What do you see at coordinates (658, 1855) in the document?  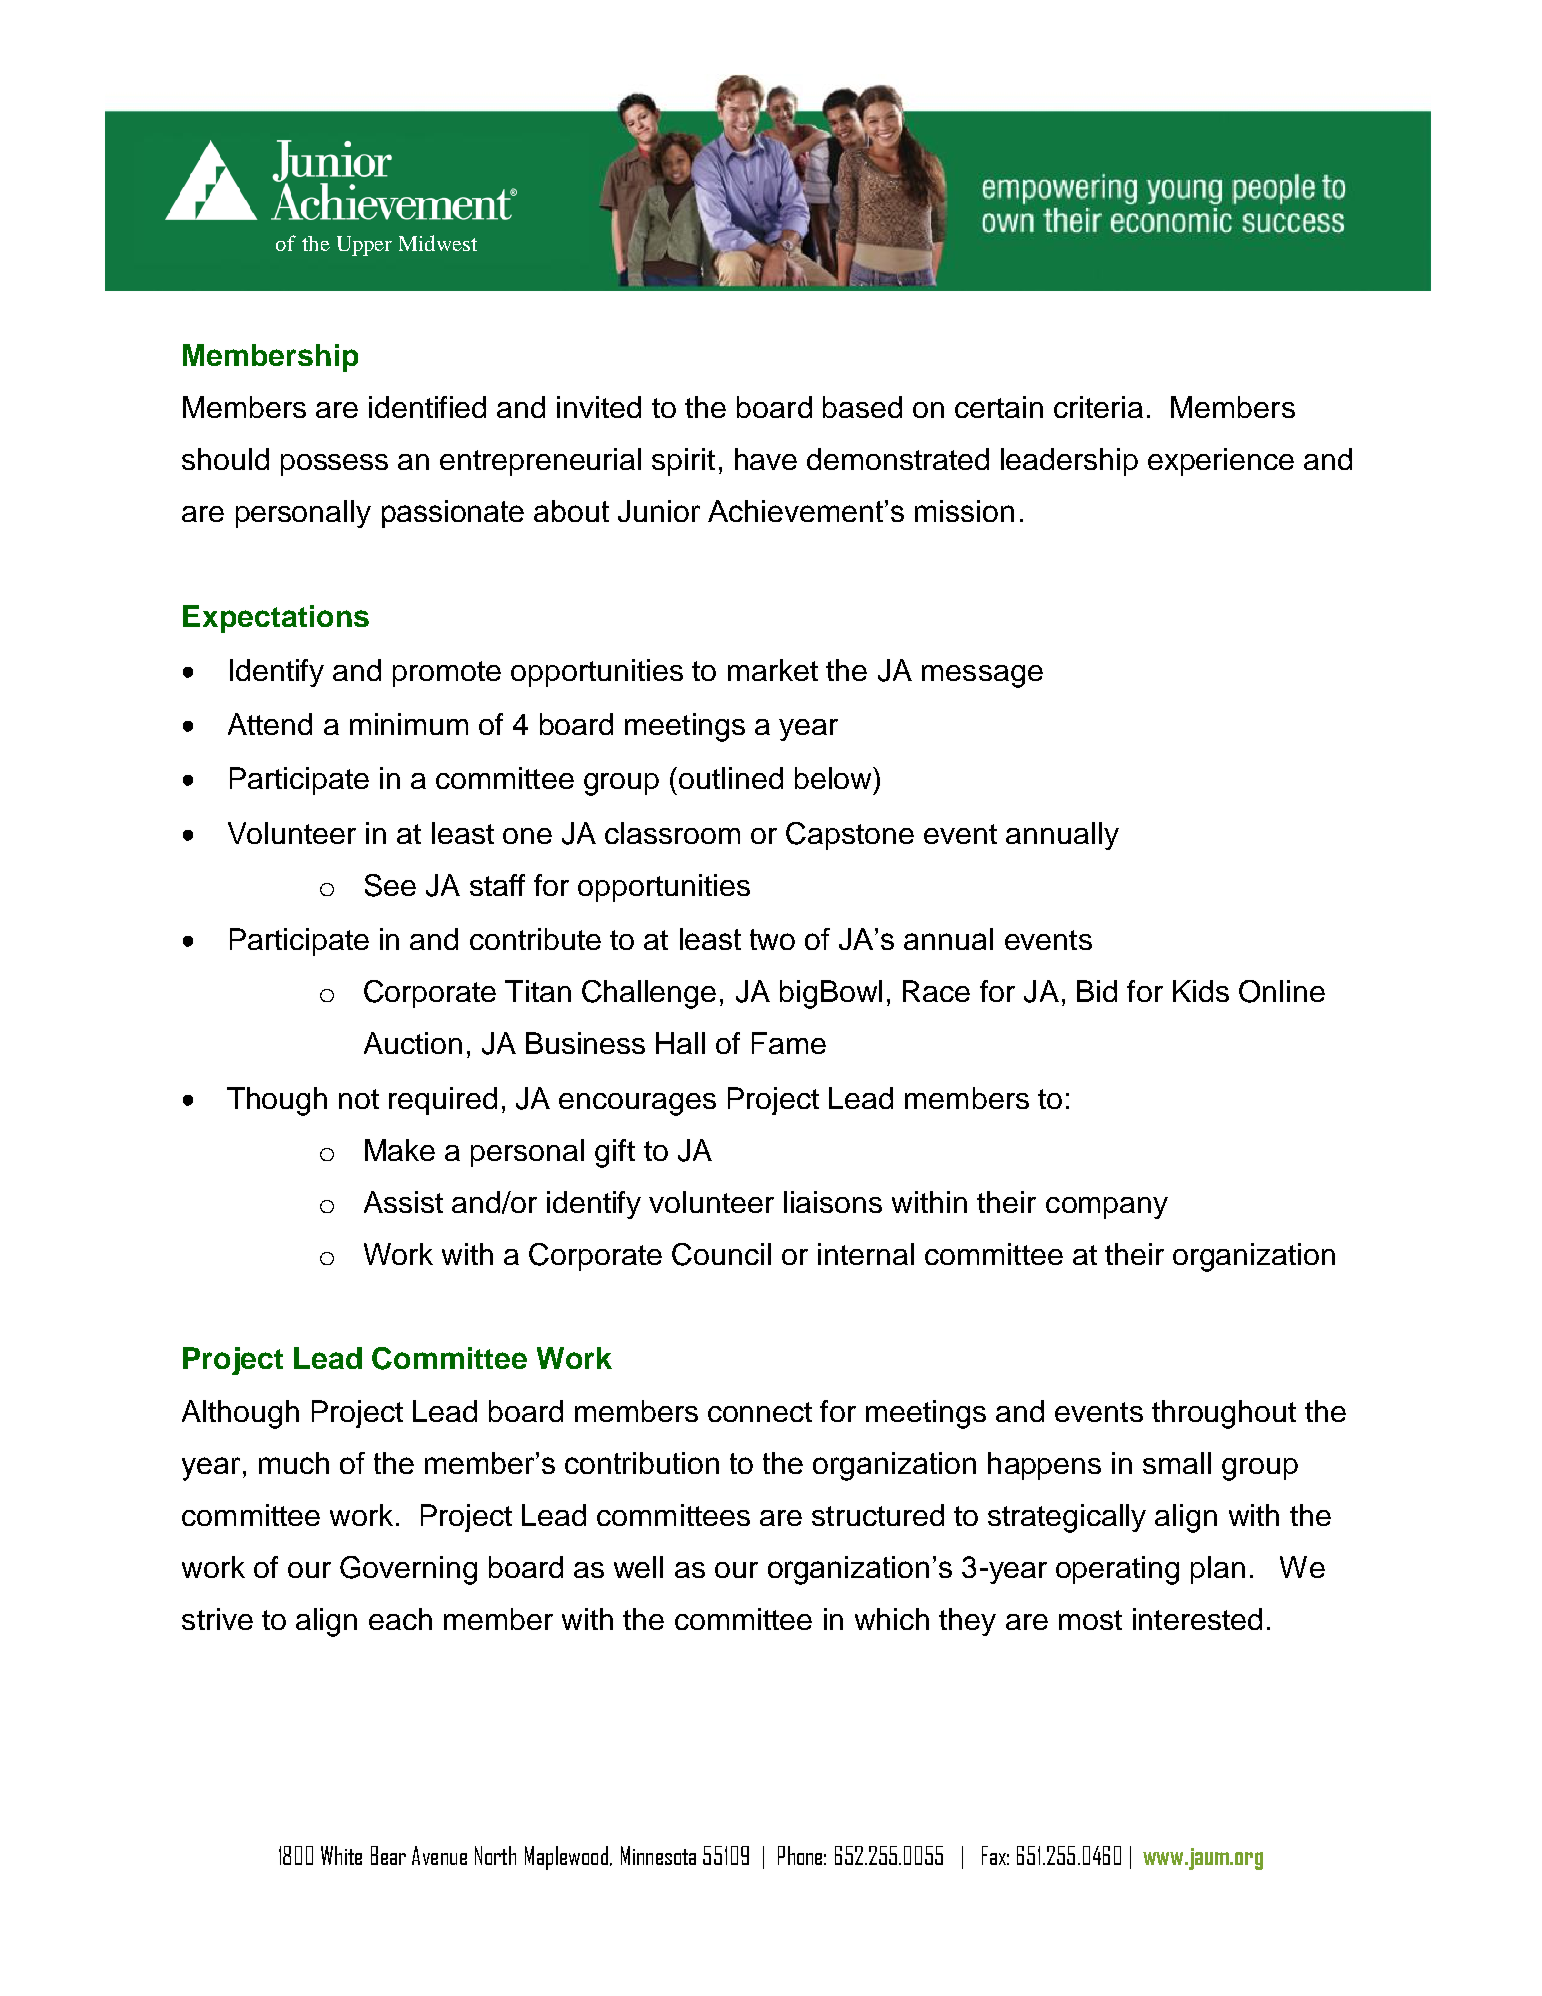 I see `Minnesota` at bounding box center [658, 1855].
